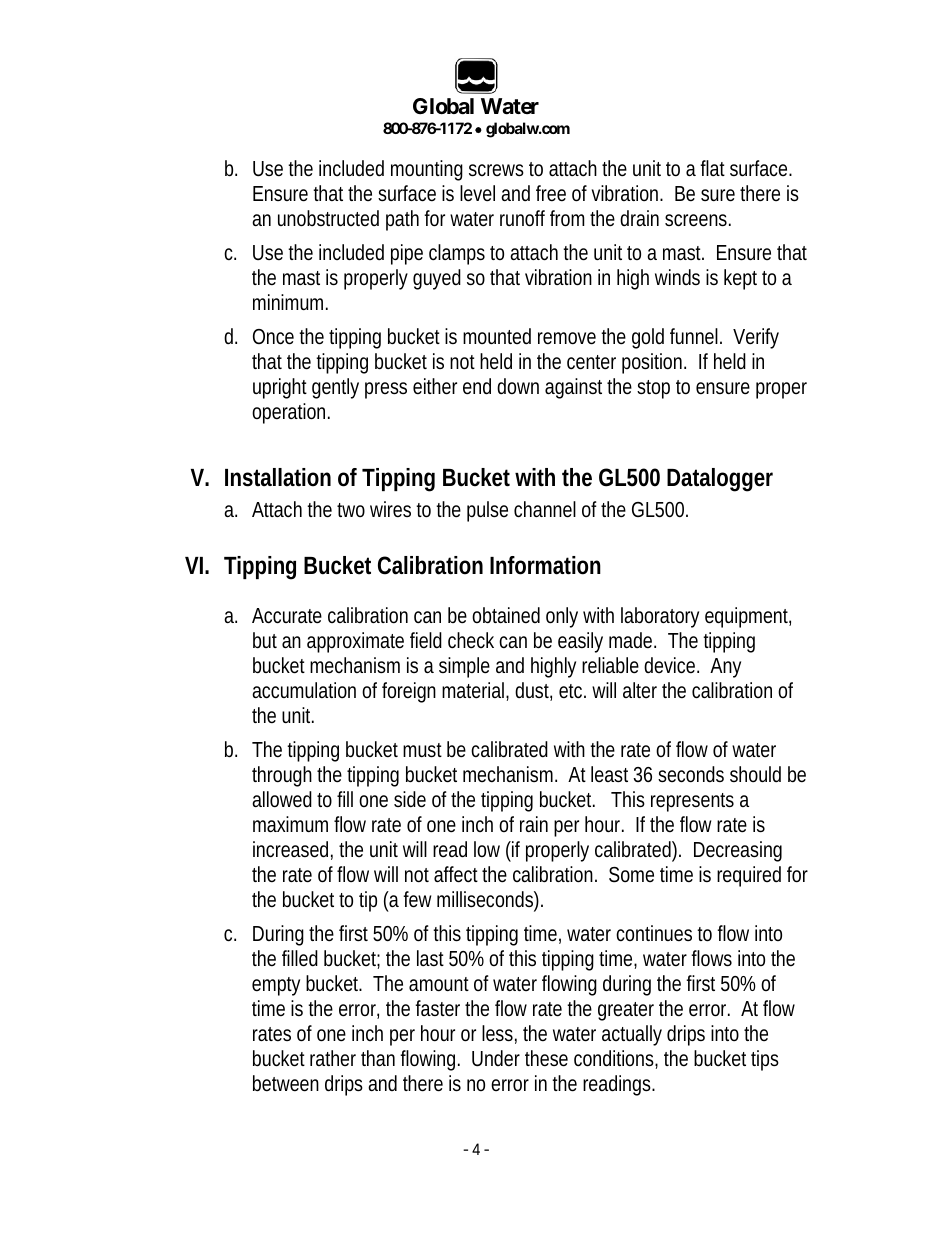 The height and width of the screenshot is (1233, 952). I want to click on gently, so click(335, 388).
